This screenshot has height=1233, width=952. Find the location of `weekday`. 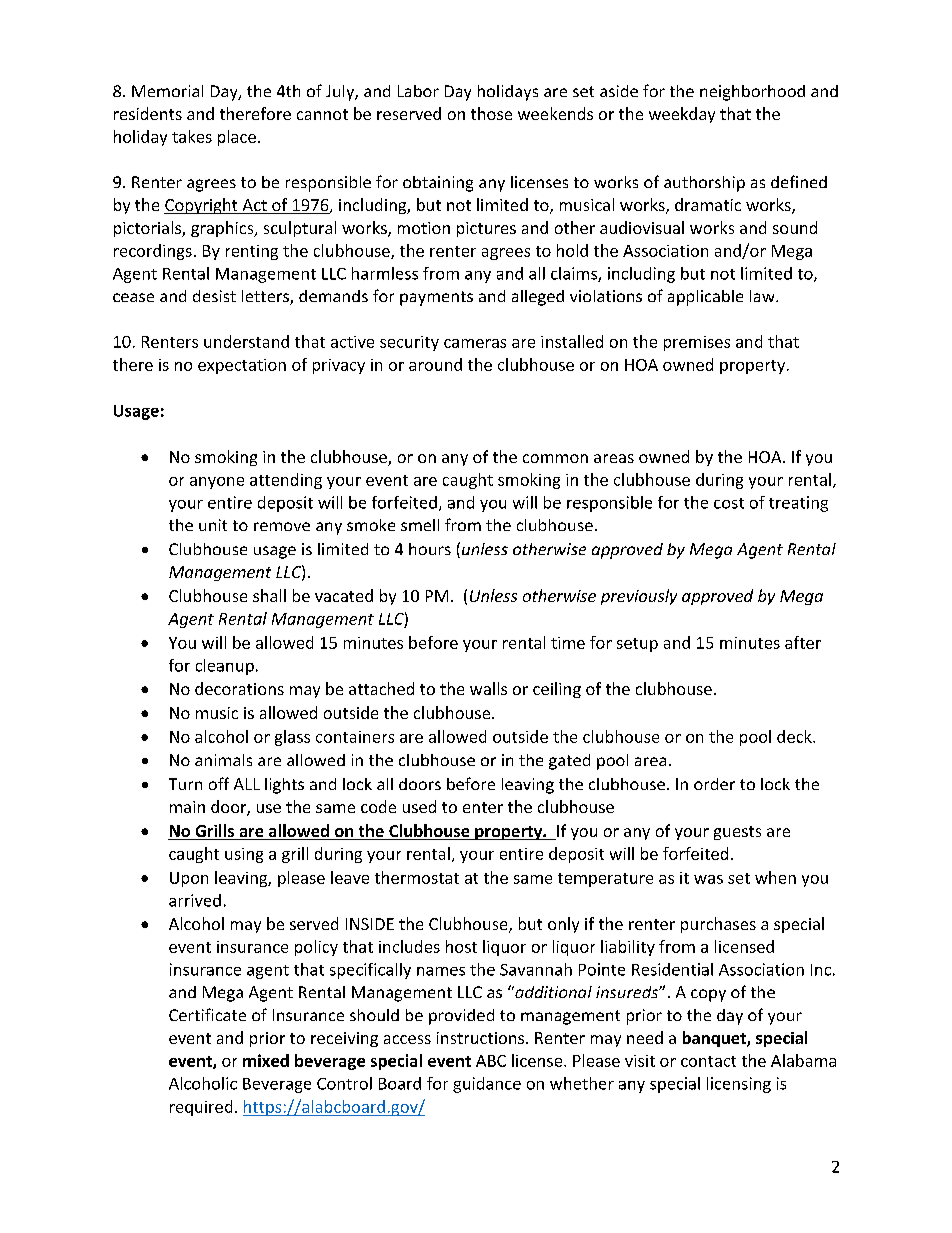

weekday is located at coordinates (682, 115).
